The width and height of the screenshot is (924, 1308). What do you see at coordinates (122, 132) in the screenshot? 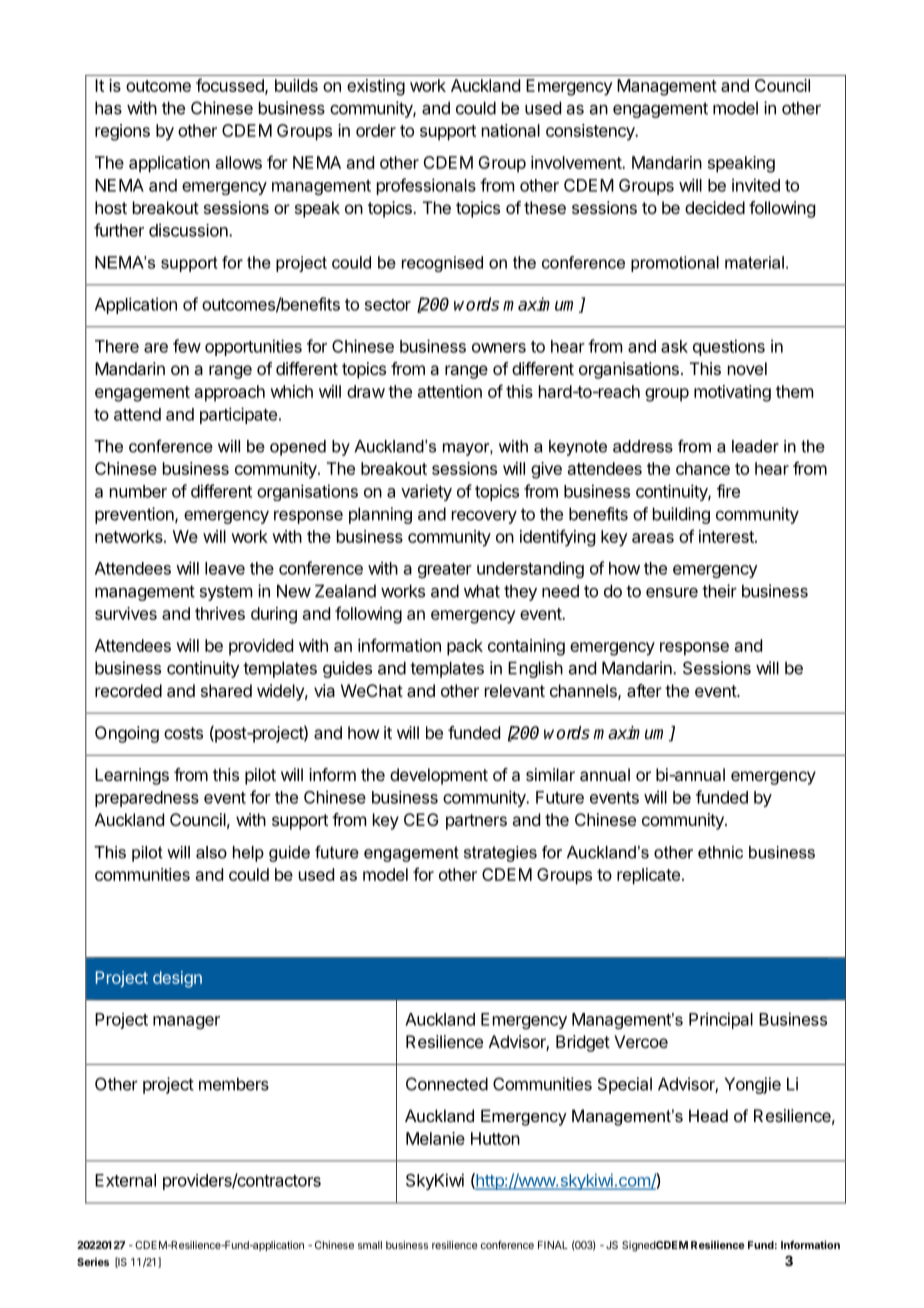
I see `regions` at bounding box center [122, 132].
